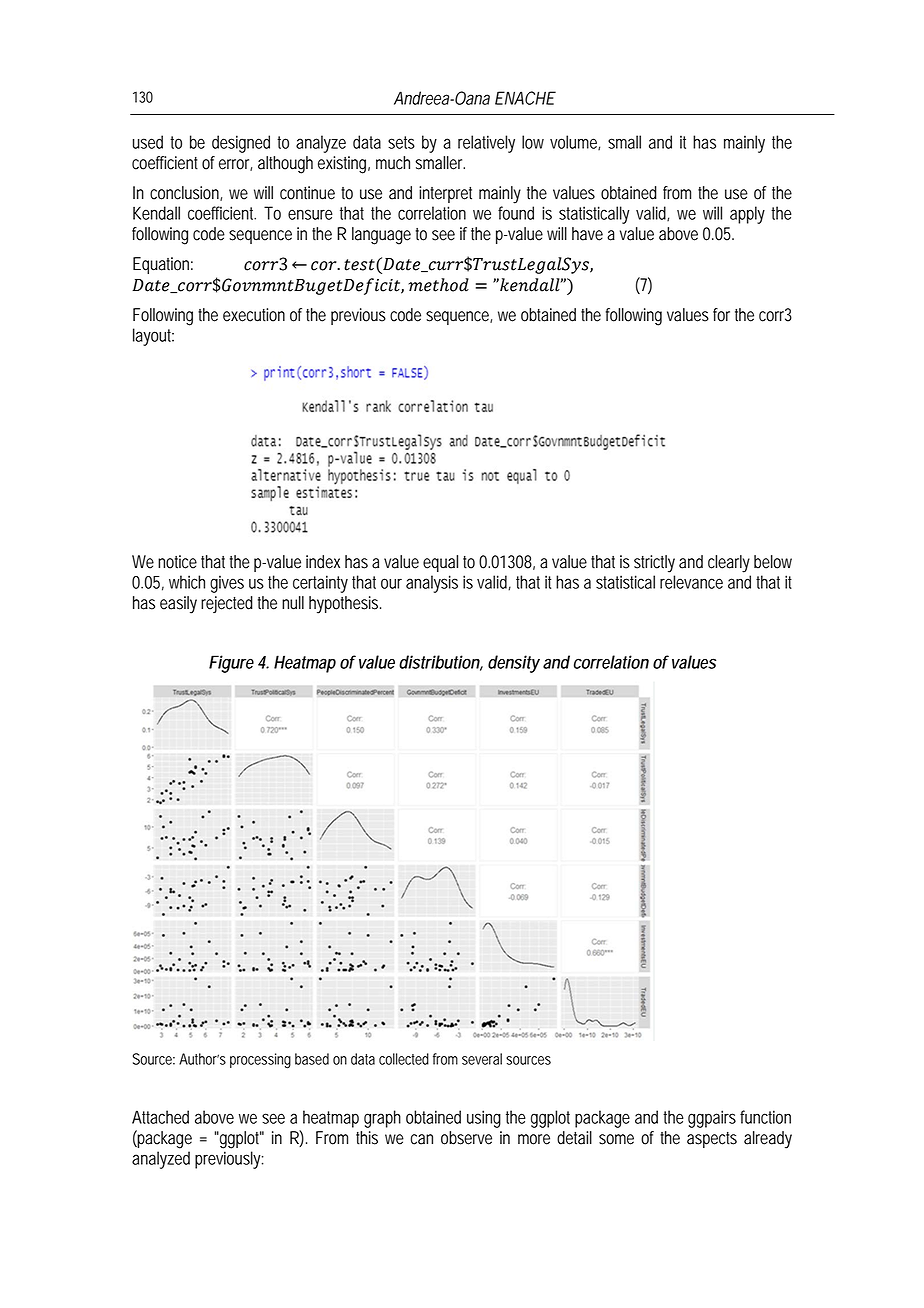  What do you see at coordinates (231, 664) in the screenshot?
I see `Figure` at bounding box center [231, 664].
